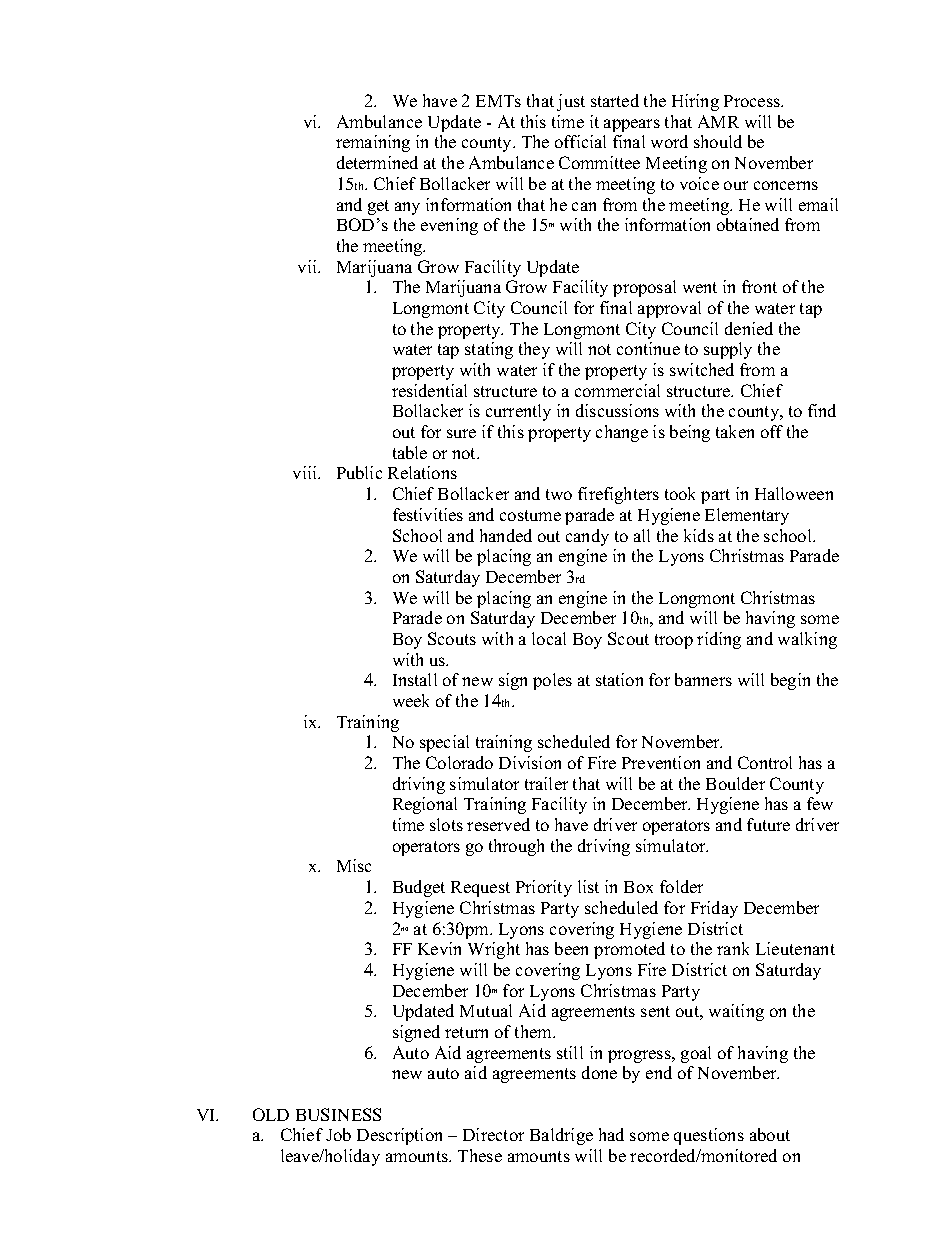 This image has width=952, height=1233. What do you see at coordinates (338, 1114) in the image?
I see `BUSINESS` at bounding box center [338, 1114].
